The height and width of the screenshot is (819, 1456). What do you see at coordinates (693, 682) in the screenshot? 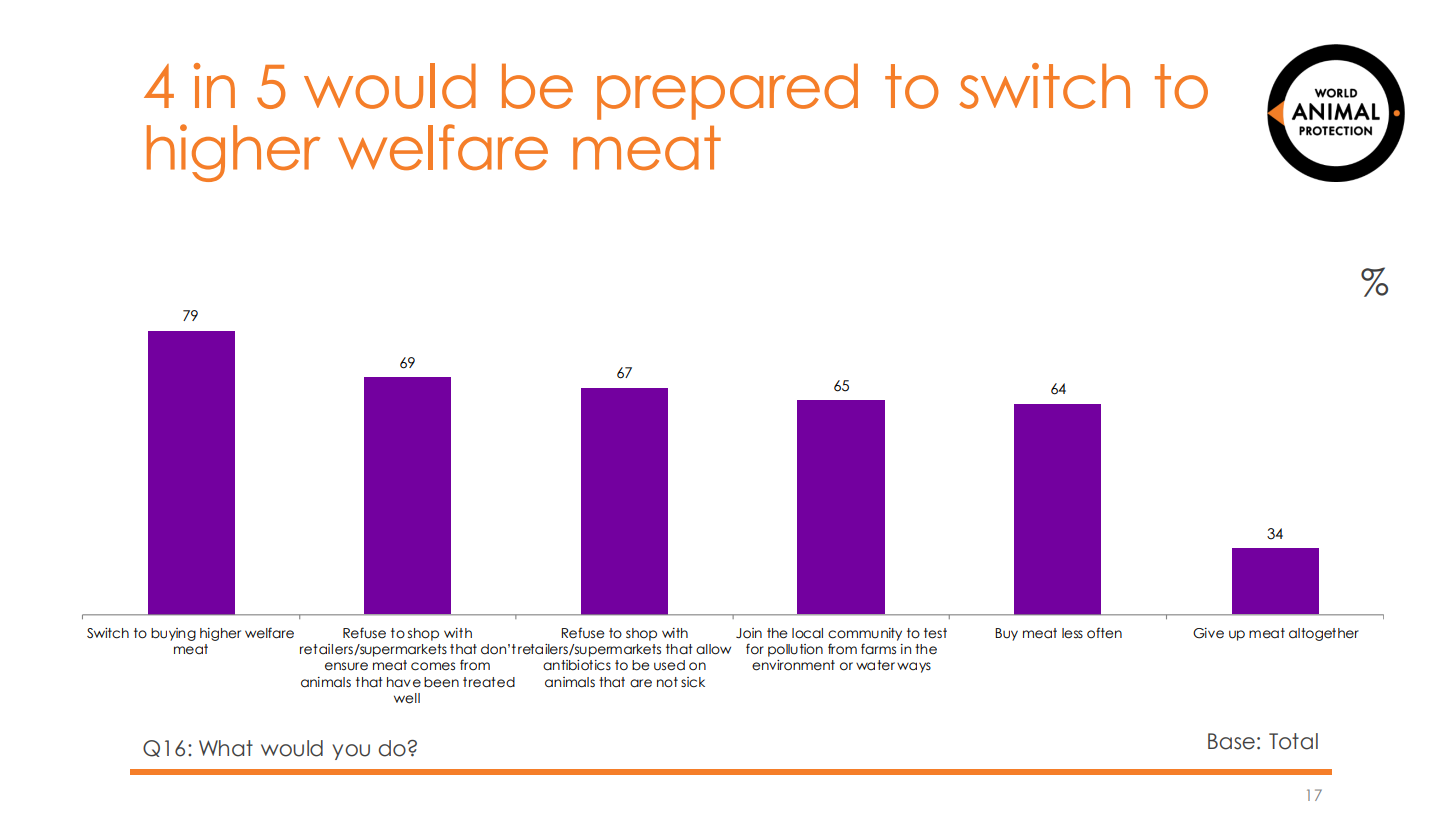
I see `sick` at bounding box center [693, 682].
